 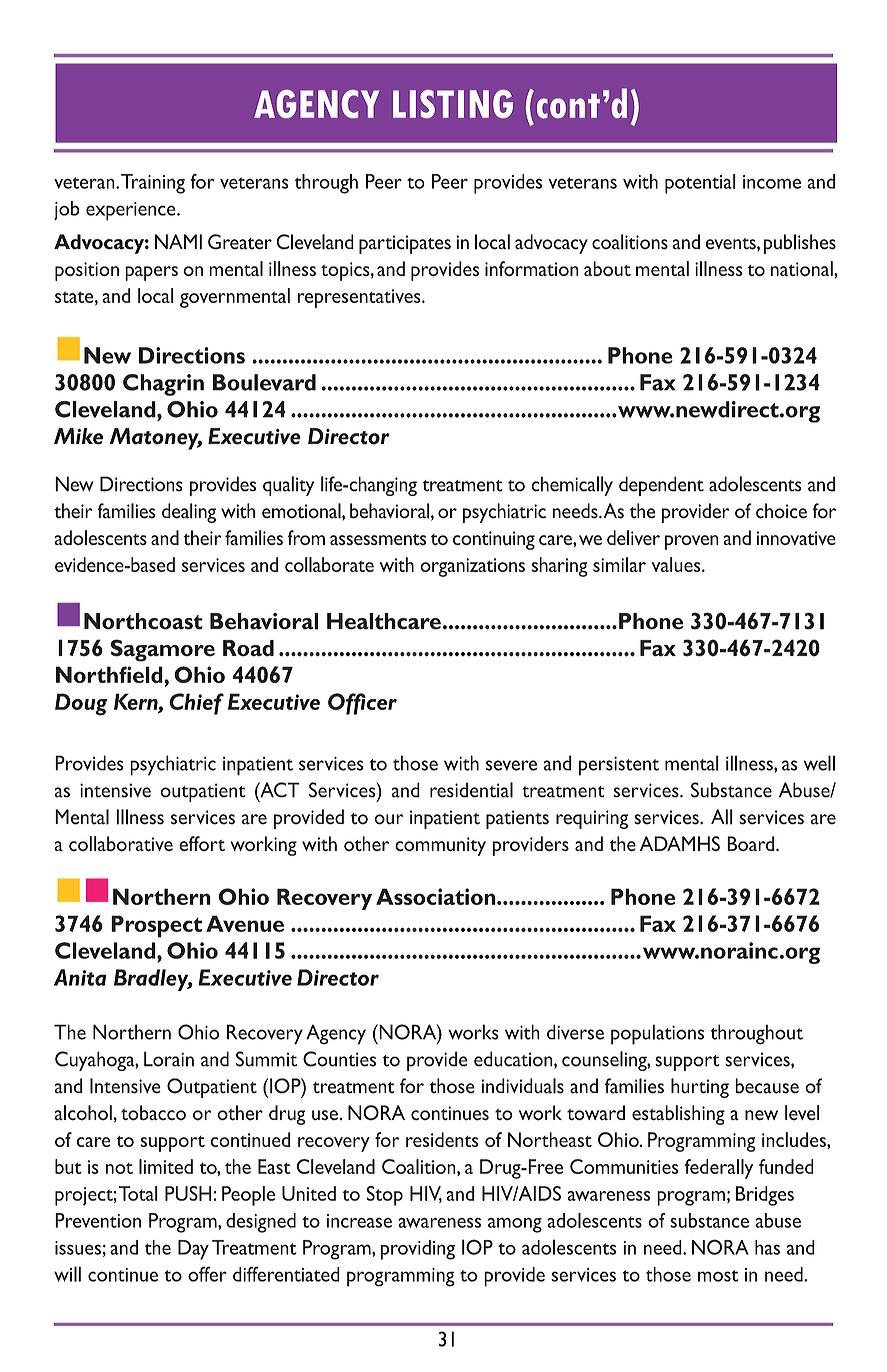 I want to click on providing, so click(x=417, y=1250).
